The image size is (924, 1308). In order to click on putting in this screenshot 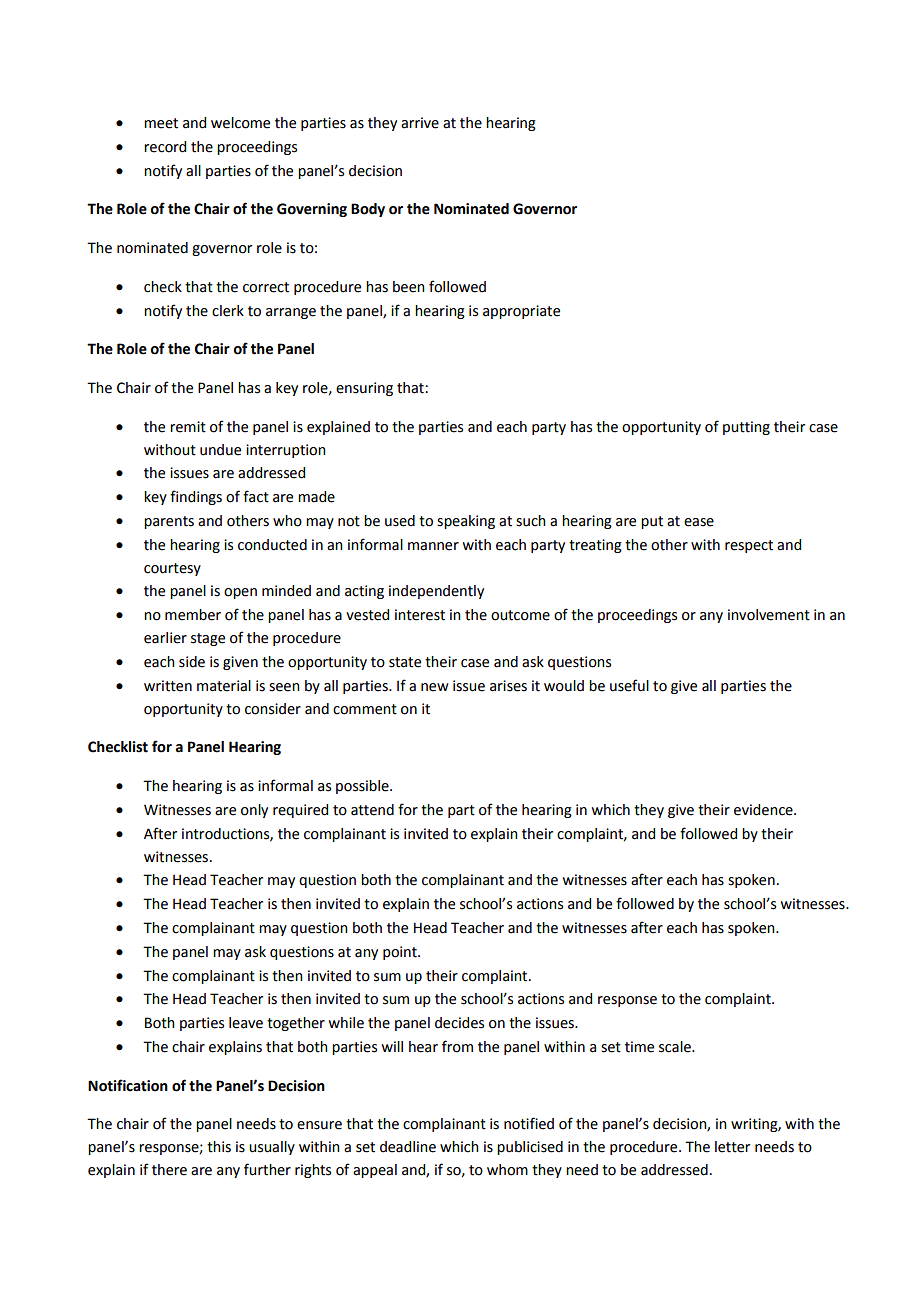, I will do `click(746, 428)`.
